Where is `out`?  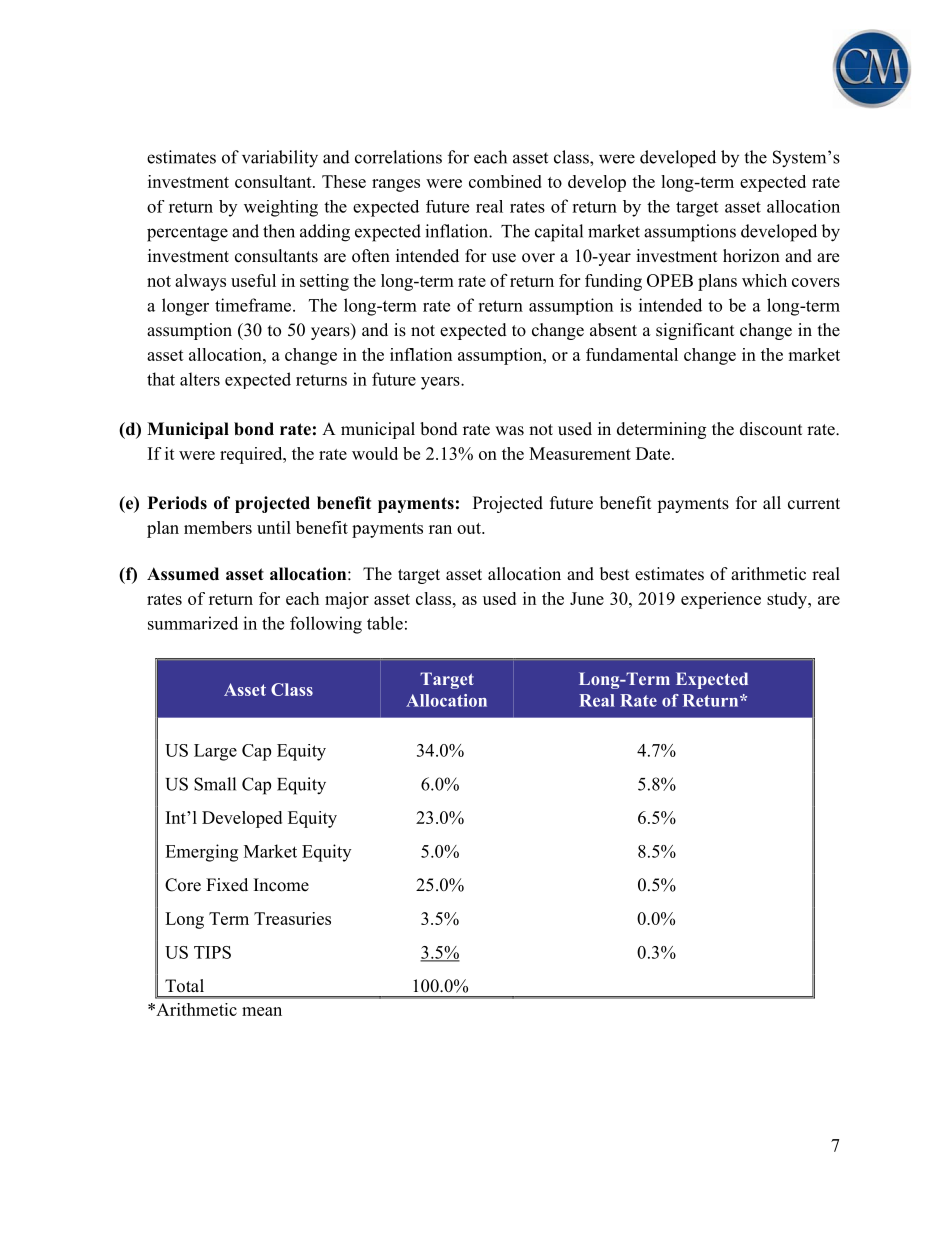 out is located at coordinates (470, 528).
